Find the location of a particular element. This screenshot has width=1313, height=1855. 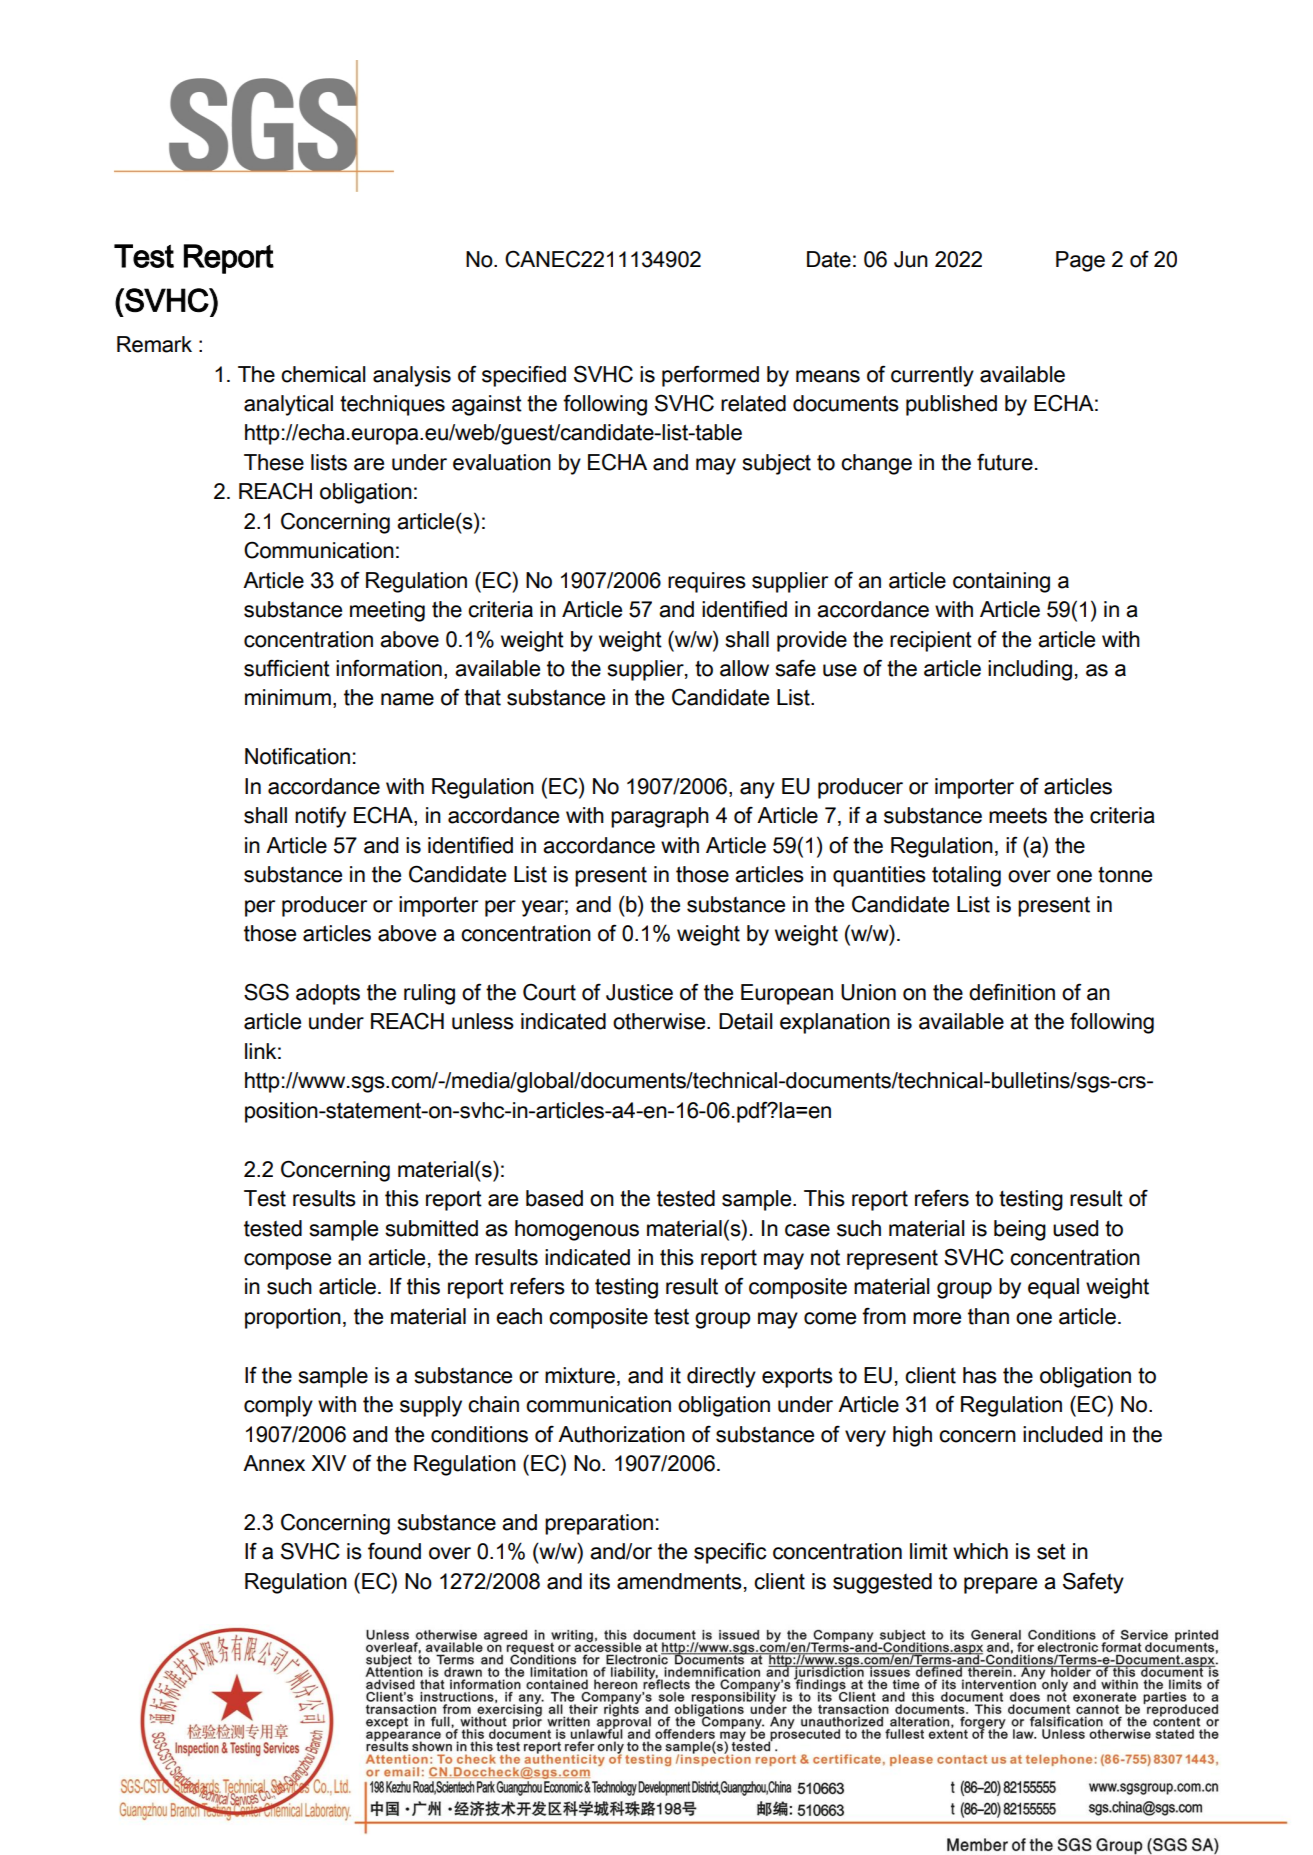

adopts is located at coordinates (328, 994).
